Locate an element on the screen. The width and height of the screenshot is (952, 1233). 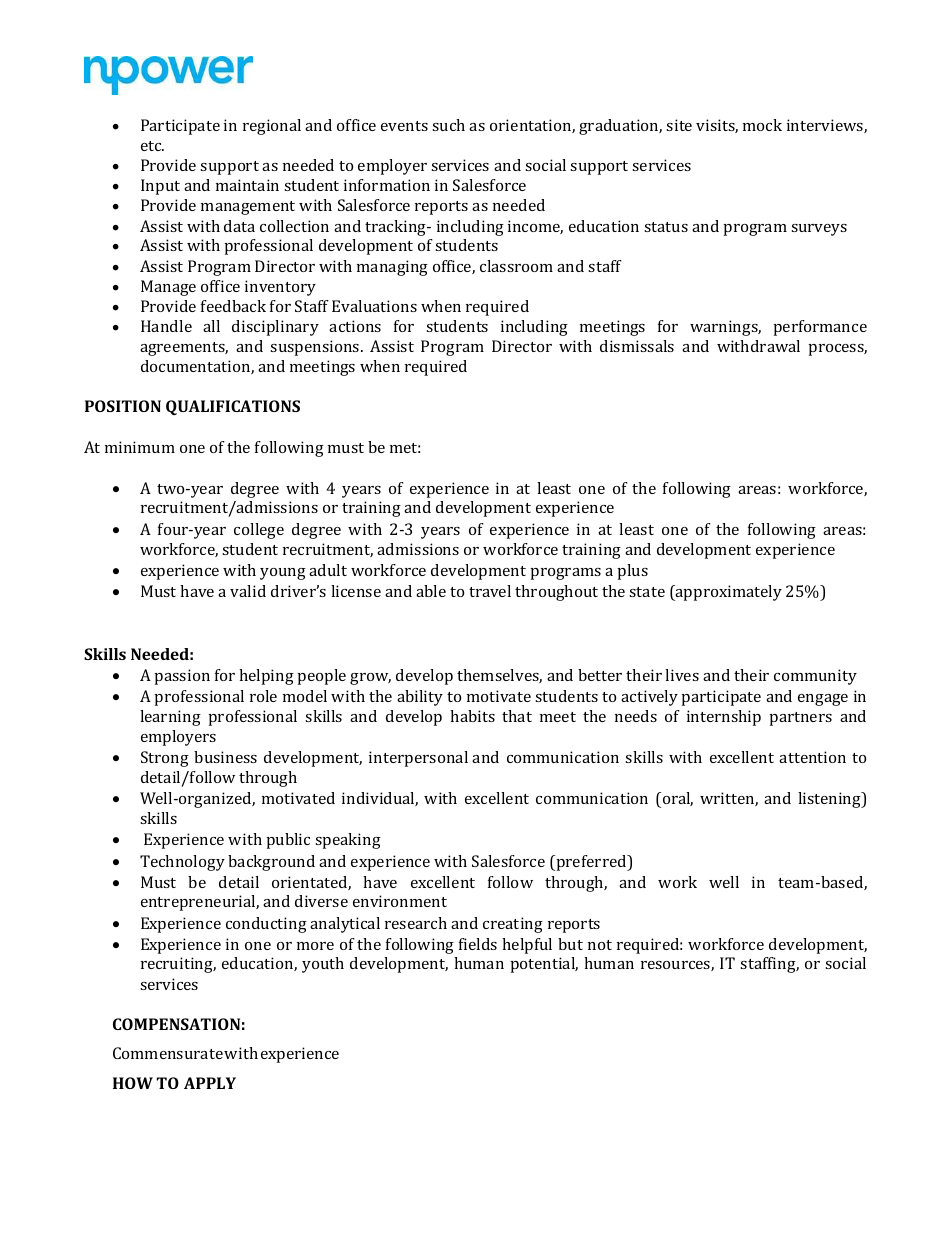
etc is located at coordinates (152, 146).
